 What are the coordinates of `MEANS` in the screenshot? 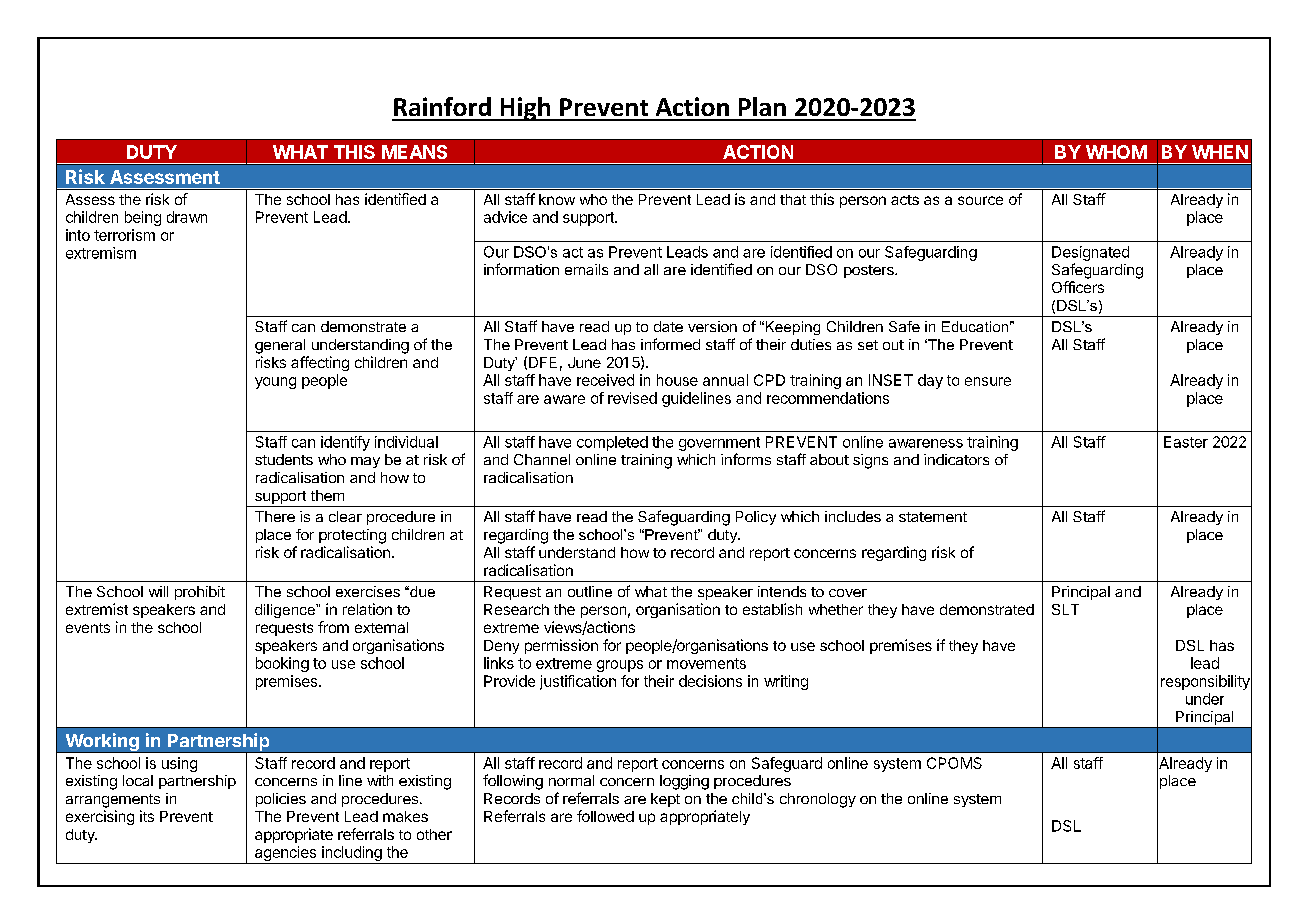 It's located at (414, 152).
